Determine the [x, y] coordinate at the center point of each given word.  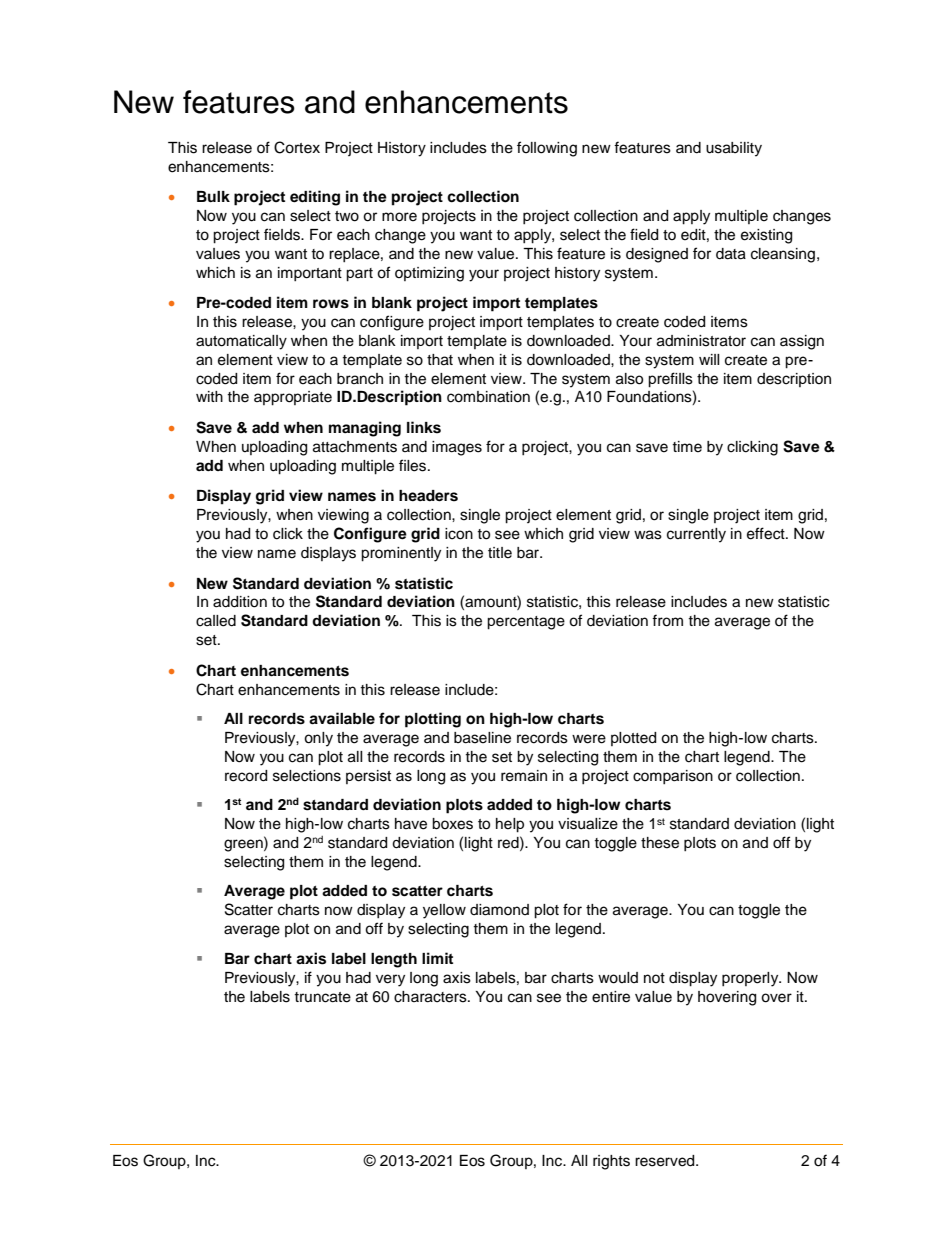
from [667, 620]
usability [734, 149]
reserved [666, 1161]
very [390, 980]
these [660, 843]
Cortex [297, 147]
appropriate [293, 398]
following [547, 149]
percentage [526, 623]
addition [240, 602]
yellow [444, 911]
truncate [322, 997]
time [687, 447]
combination [488, 397]
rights [611, 1162]
